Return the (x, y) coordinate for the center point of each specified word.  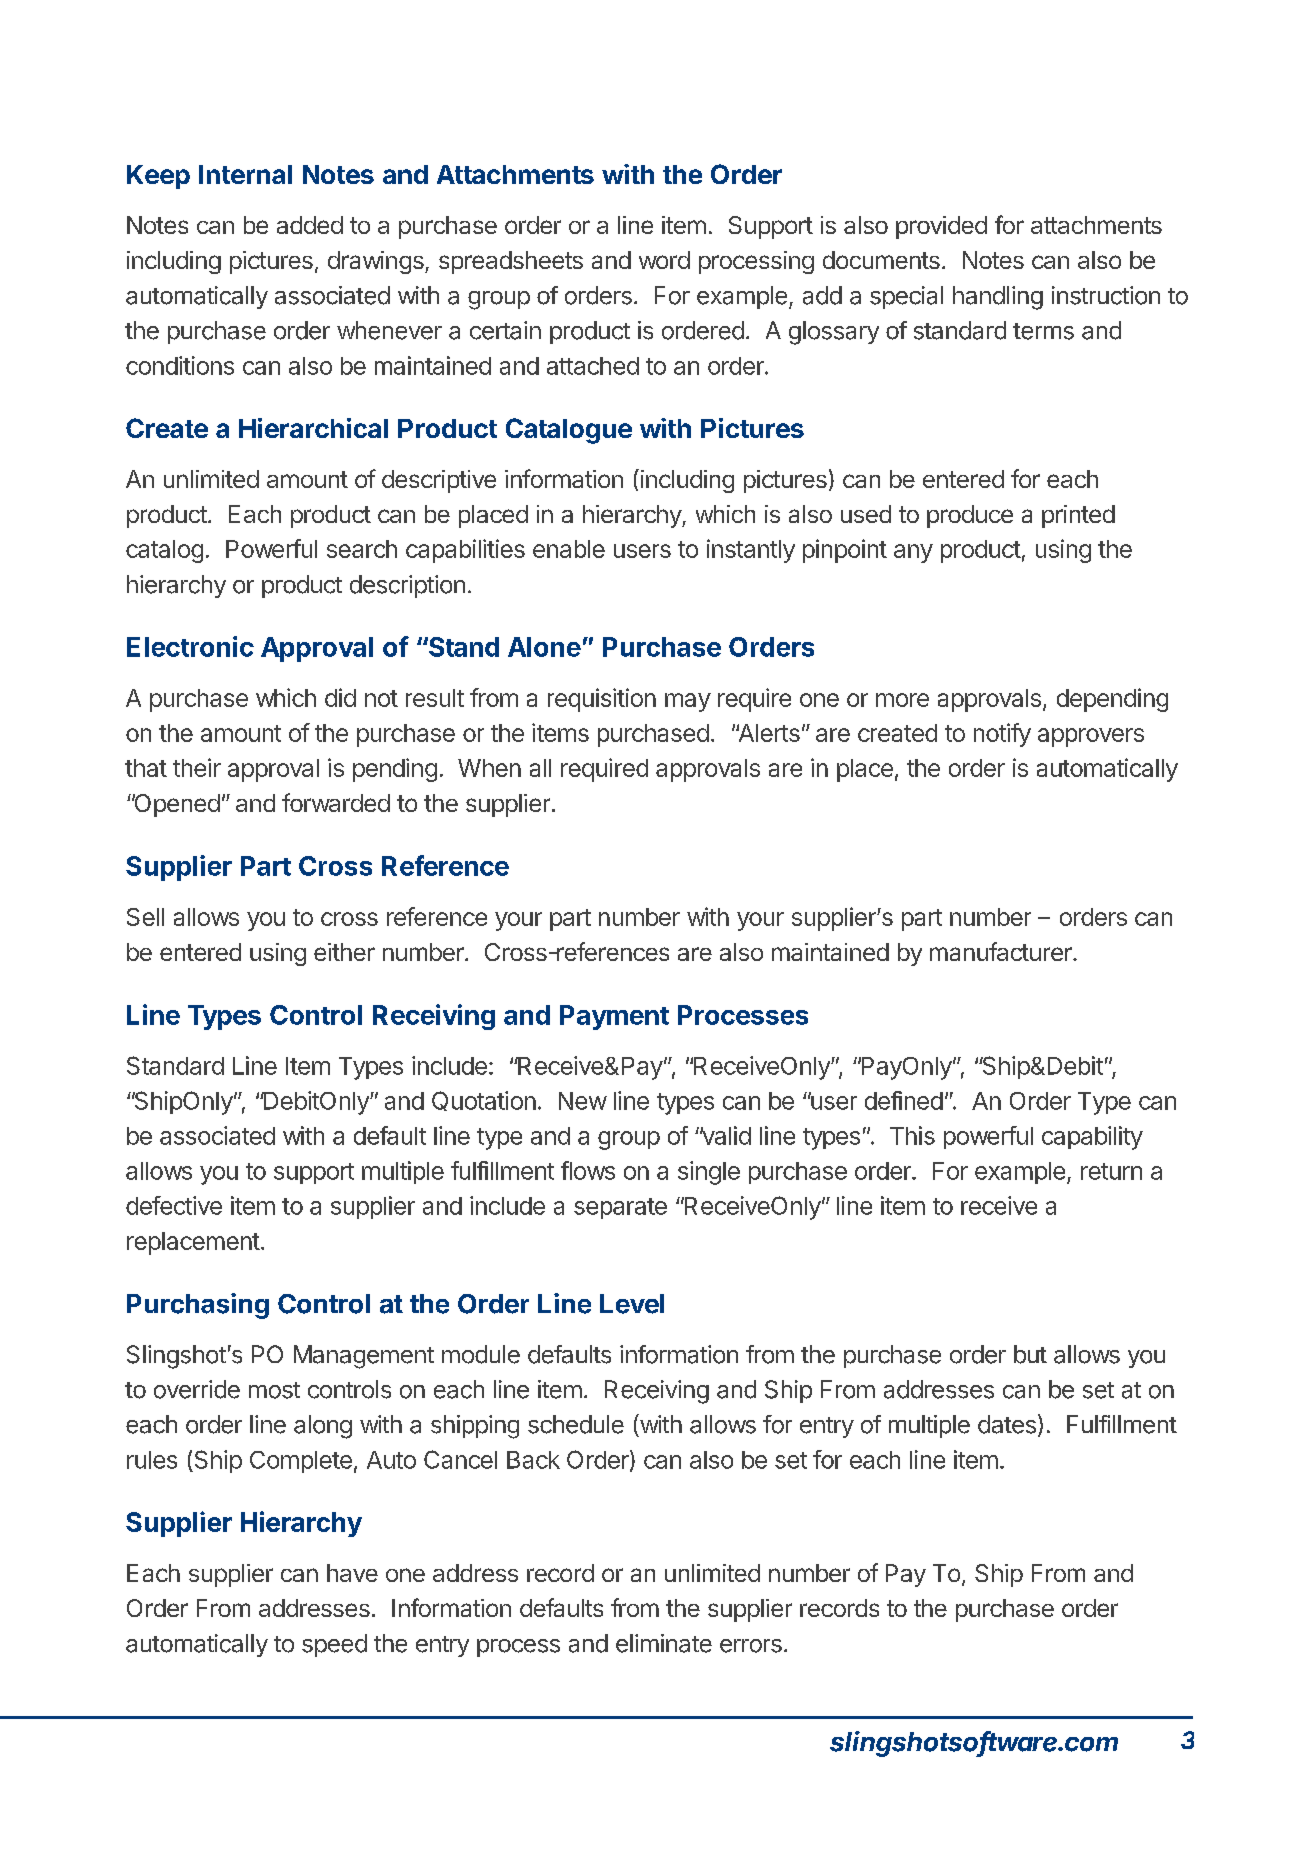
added (310, 225)
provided (941, 227)
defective (174, 1205)
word (664, 260)
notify (1002, 735)
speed (334, 1645)
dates (1007, 1424)
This (912, 1135)
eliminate (664, 1643)
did (340, 697)
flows (588, 1170)
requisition (602, 700)
